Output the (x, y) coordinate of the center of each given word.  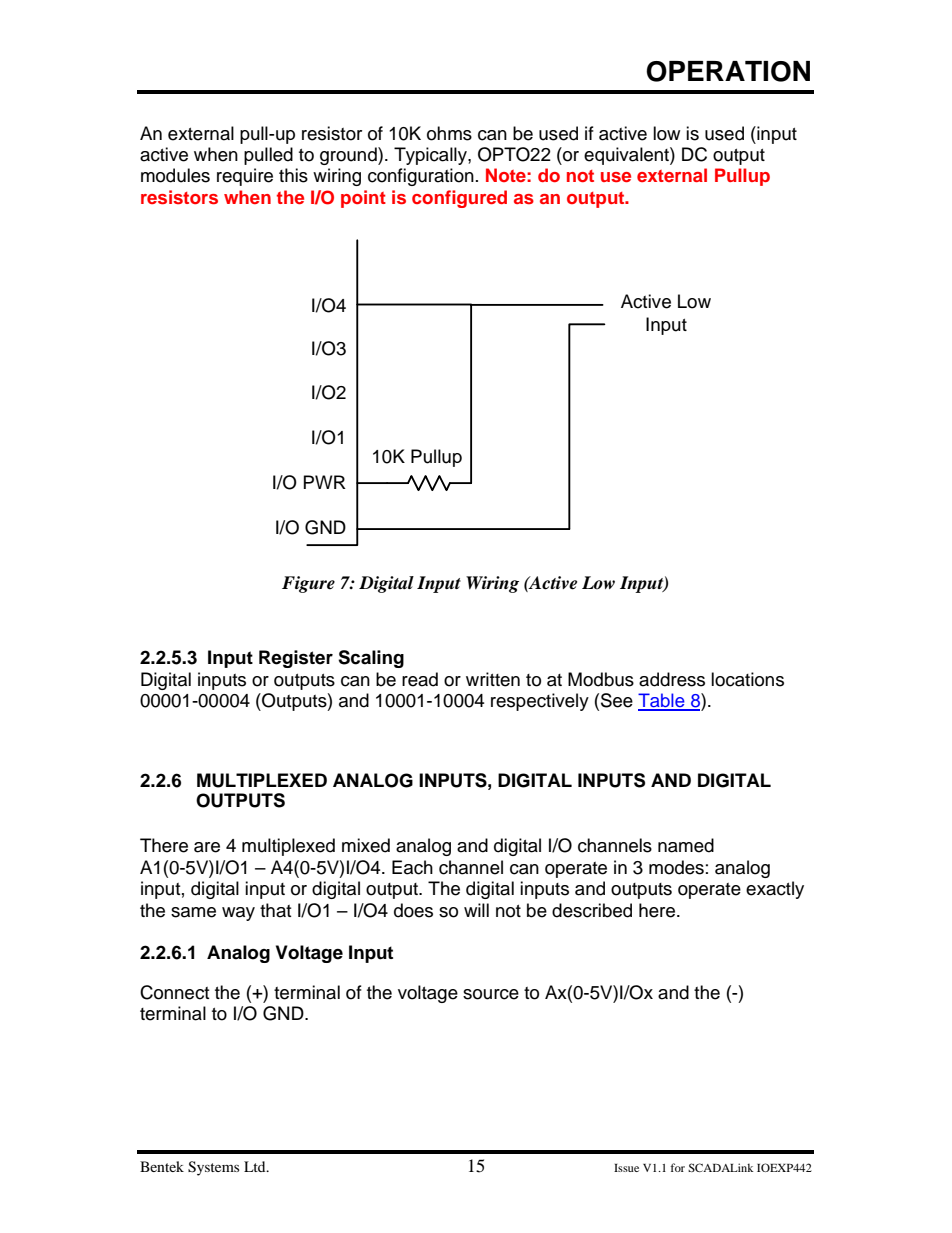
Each (412, 867)
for (678, 1167)
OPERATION (728, 71)
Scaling (371, 659)
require (245, 177)
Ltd (256, 1166)
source (491, 994)
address (672, 679)
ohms (449, 133)
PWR (325, 482)
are (207, 847)
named (686, 845)
